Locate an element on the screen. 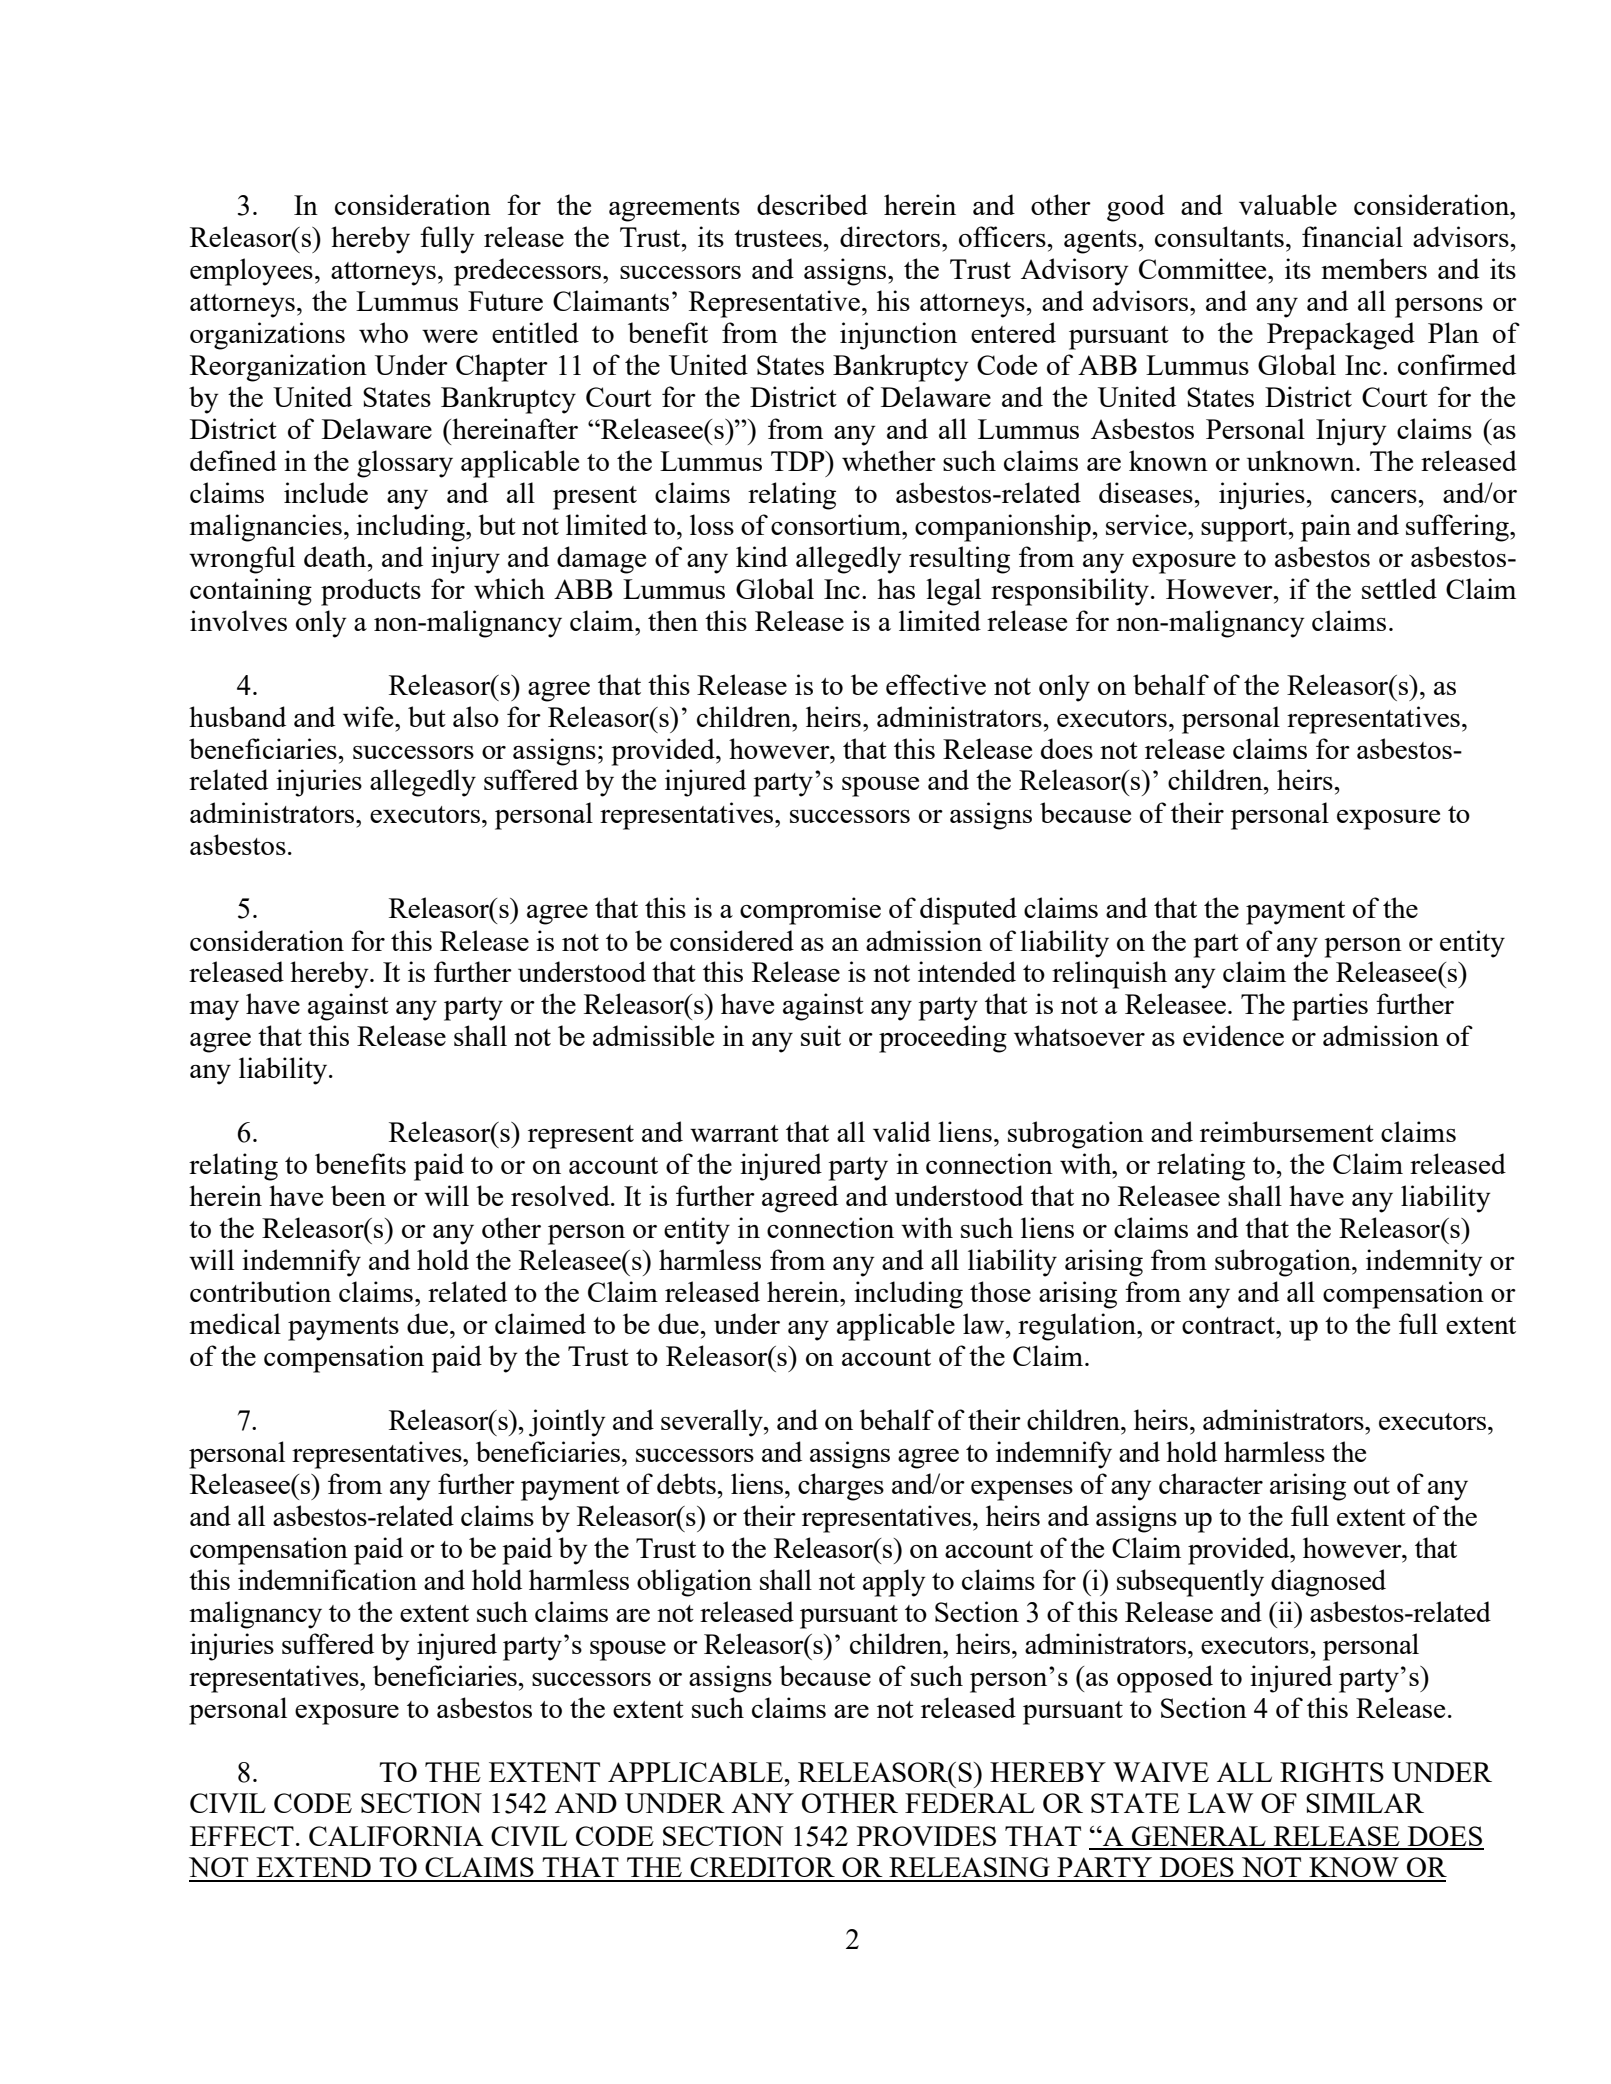  wife is located at coordinates (369, 716).
